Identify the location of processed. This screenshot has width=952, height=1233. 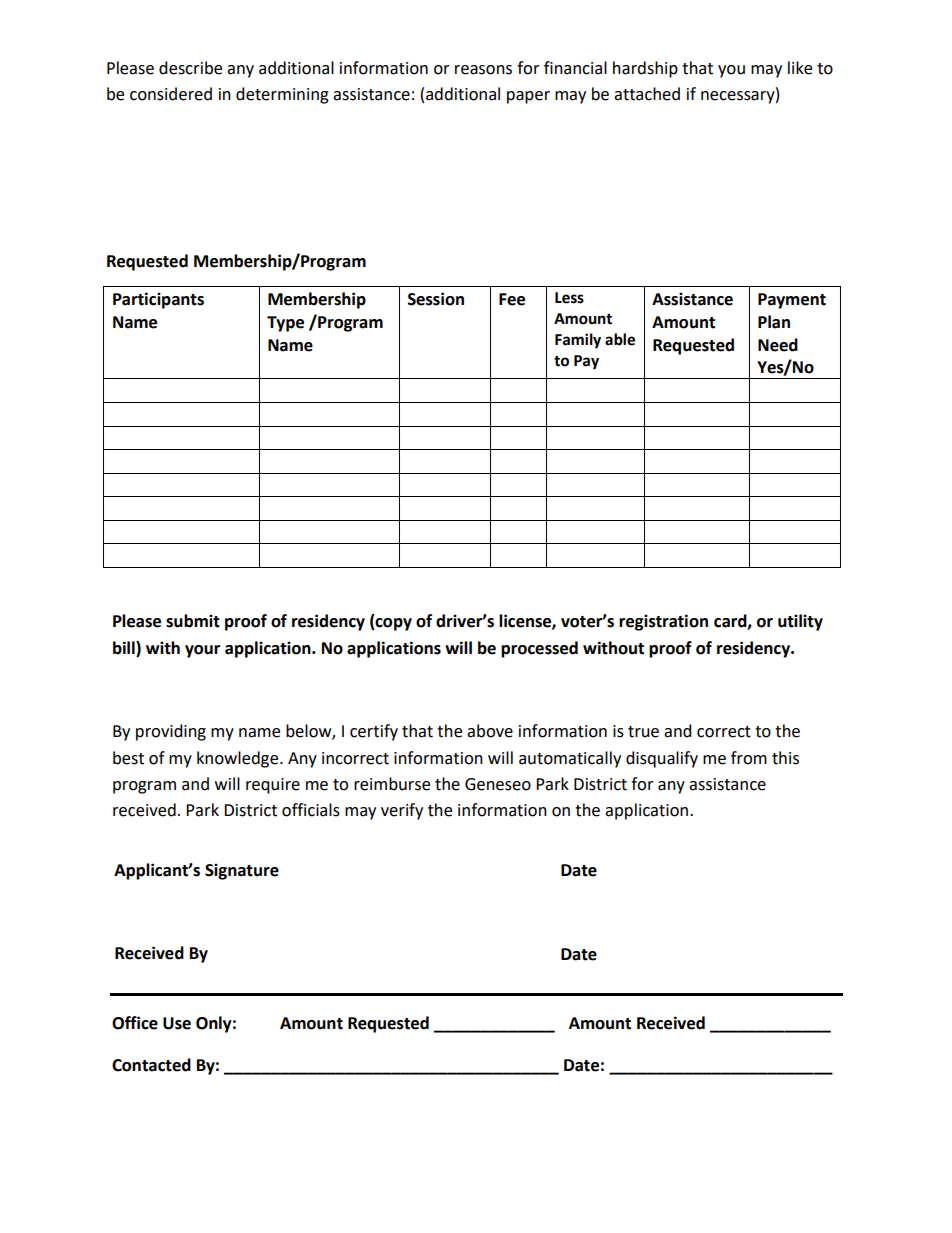
(539, 649).
